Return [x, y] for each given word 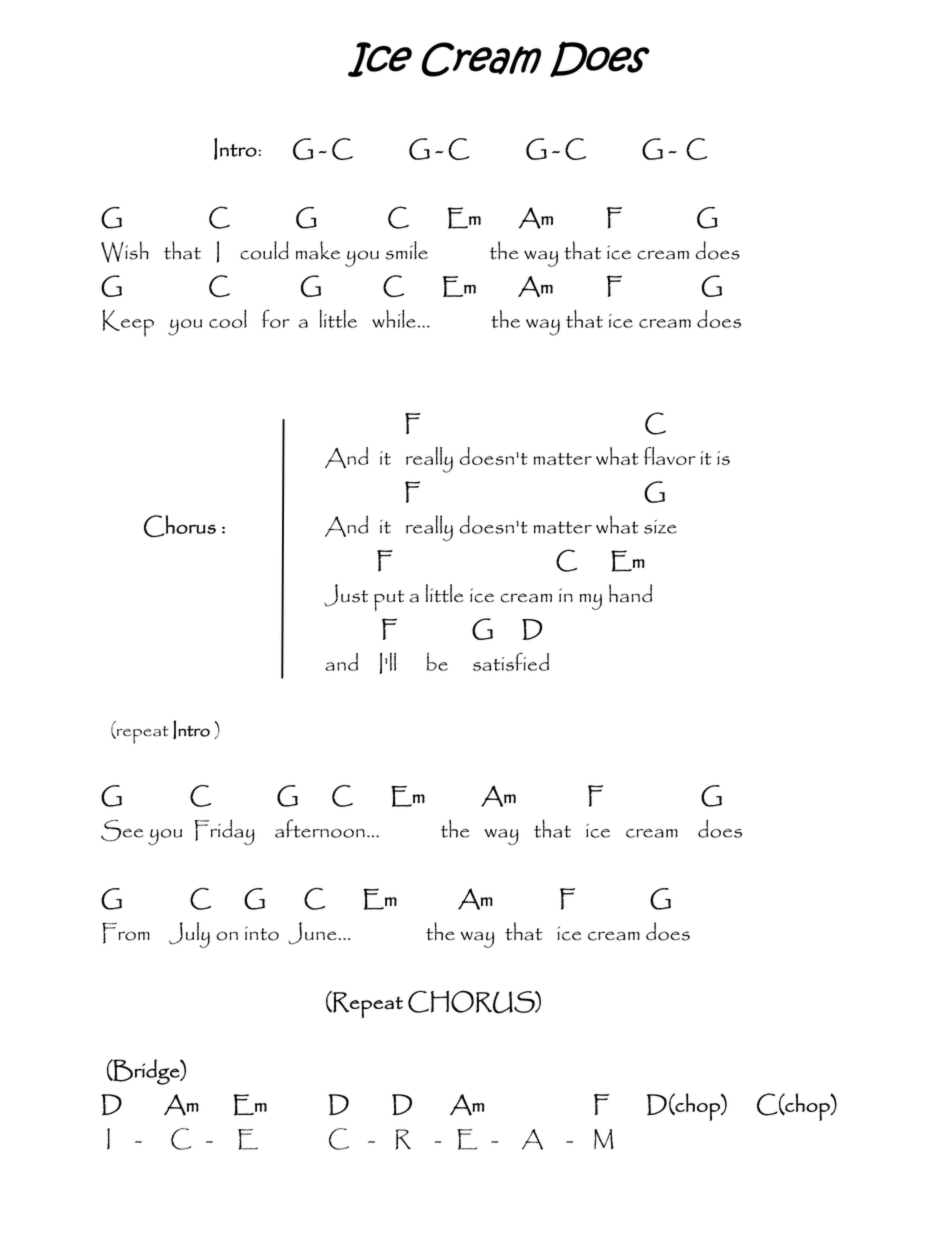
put [389, 600]
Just [346, 595]
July [189, 935]
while [394, 318]
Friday [225, 832]
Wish [125, 252]
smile [407, 250]
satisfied [511, 661]
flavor [670, 456]
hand [630, 593]
